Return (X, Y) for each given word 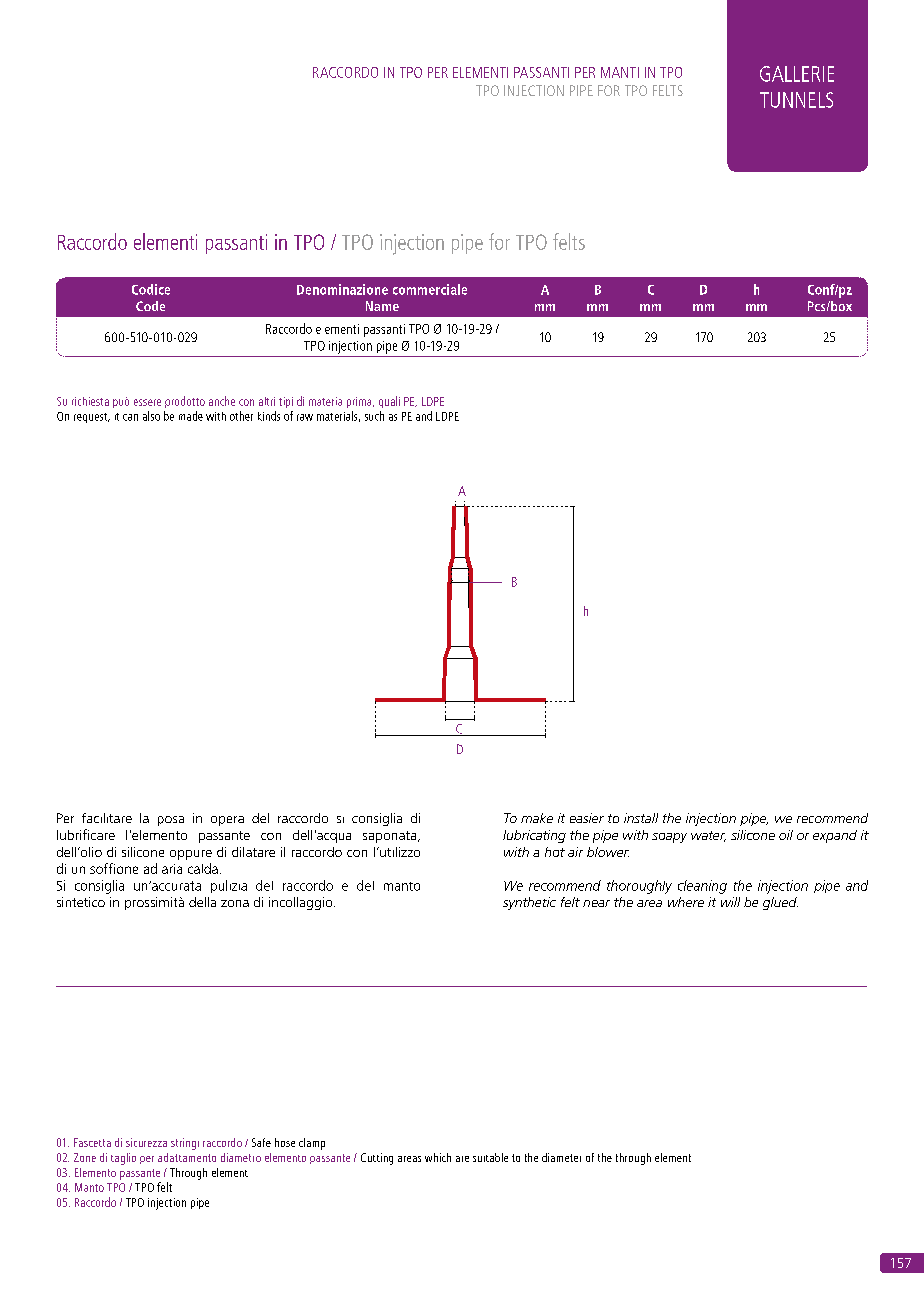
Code (150, 306)
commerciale (430, 289)
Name (382, 306)
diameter (561, 1157)
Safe (261, 1142)
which (438, 1157)
